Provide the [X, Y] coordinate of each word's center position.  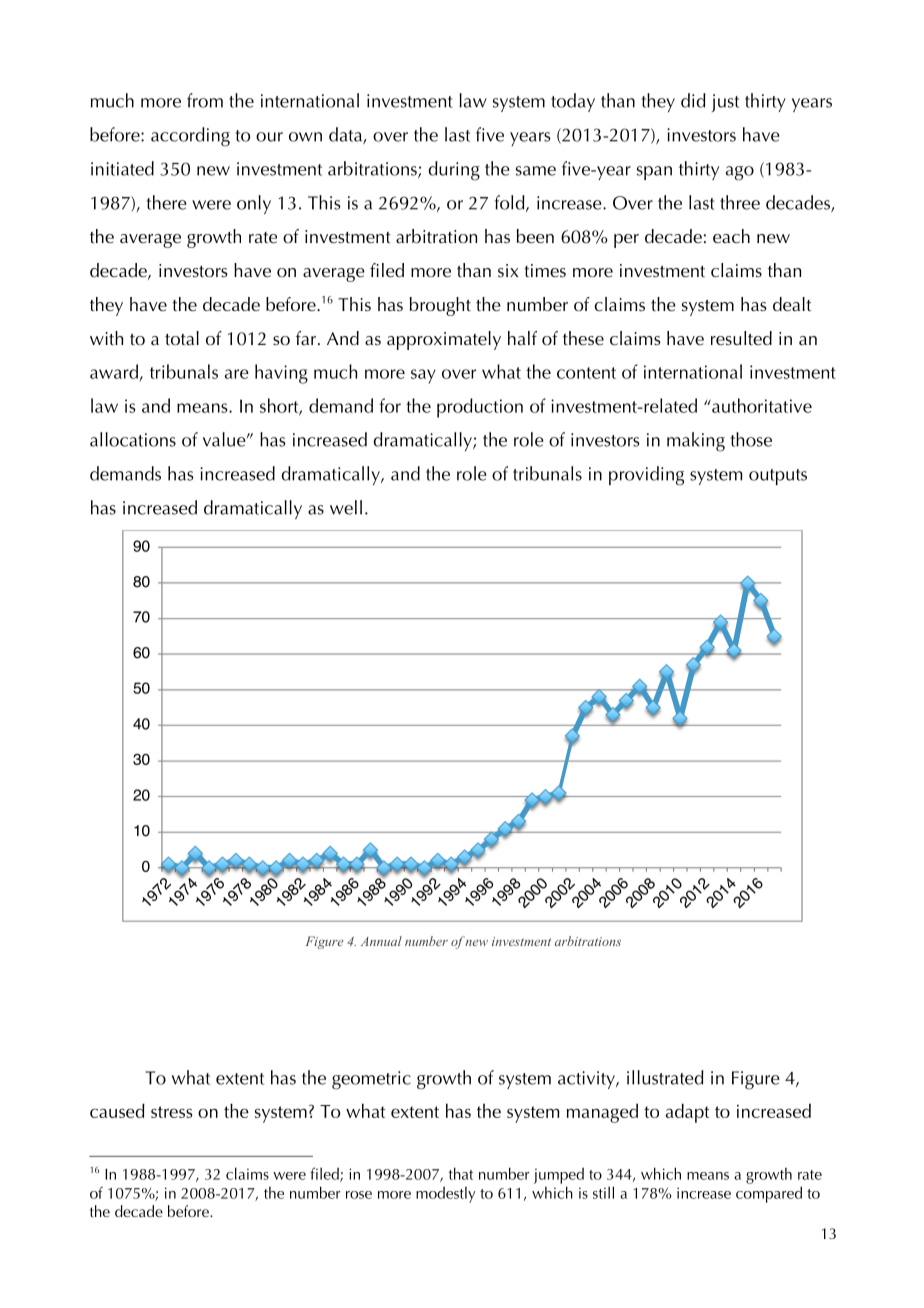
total [182, 338]
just [725, 103]
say [423, 376]
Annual [381, 941]
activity [587, 1080]
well [346, 507]
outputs [778, 477]
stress [171, 1112]
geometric [371, 1080]
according [190, 137]
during [454, 171]
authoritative [761, 405]
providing [646, 476]
